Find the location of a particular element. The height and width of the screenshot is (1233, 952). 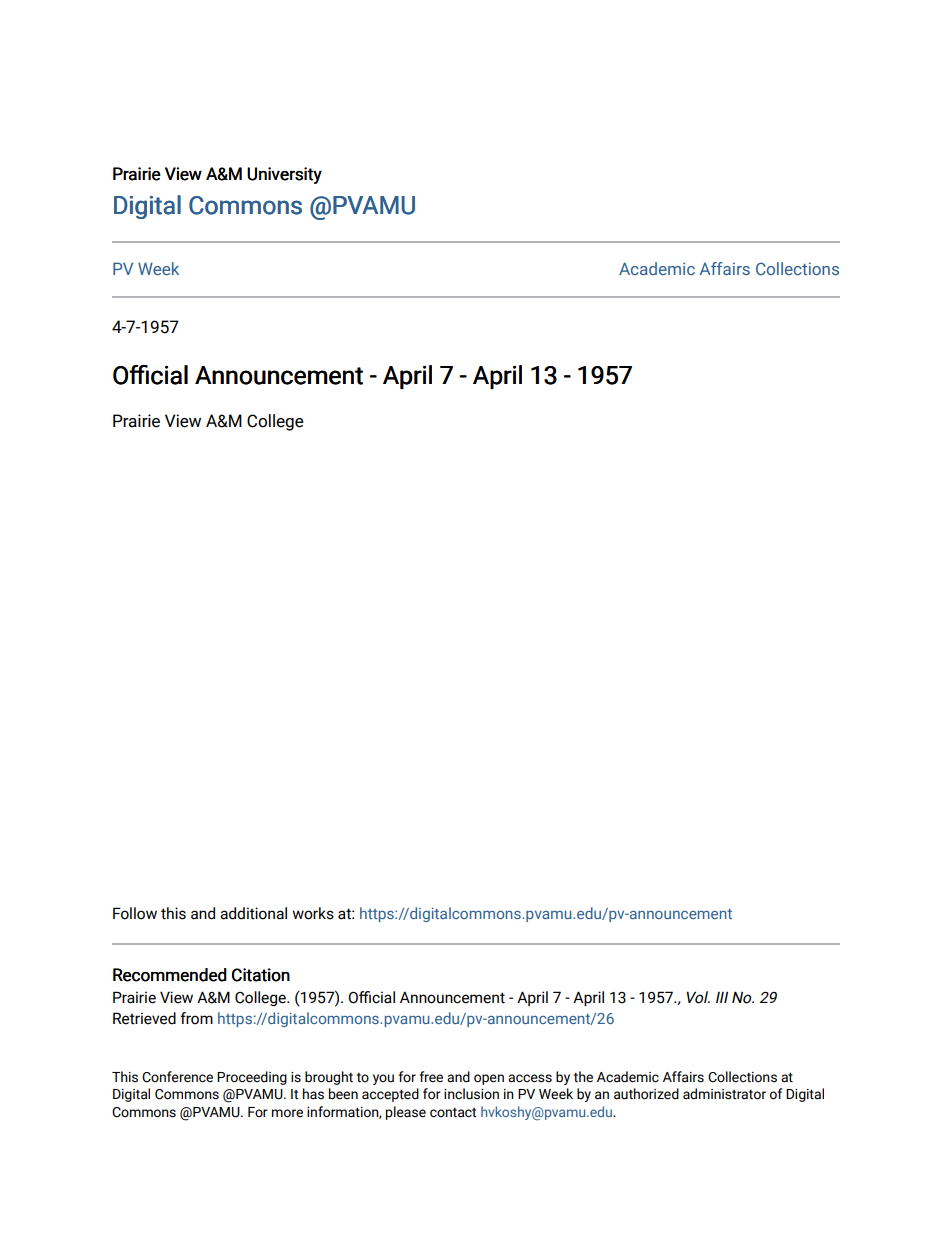

Conference is located at coordinates (177, 1077).
